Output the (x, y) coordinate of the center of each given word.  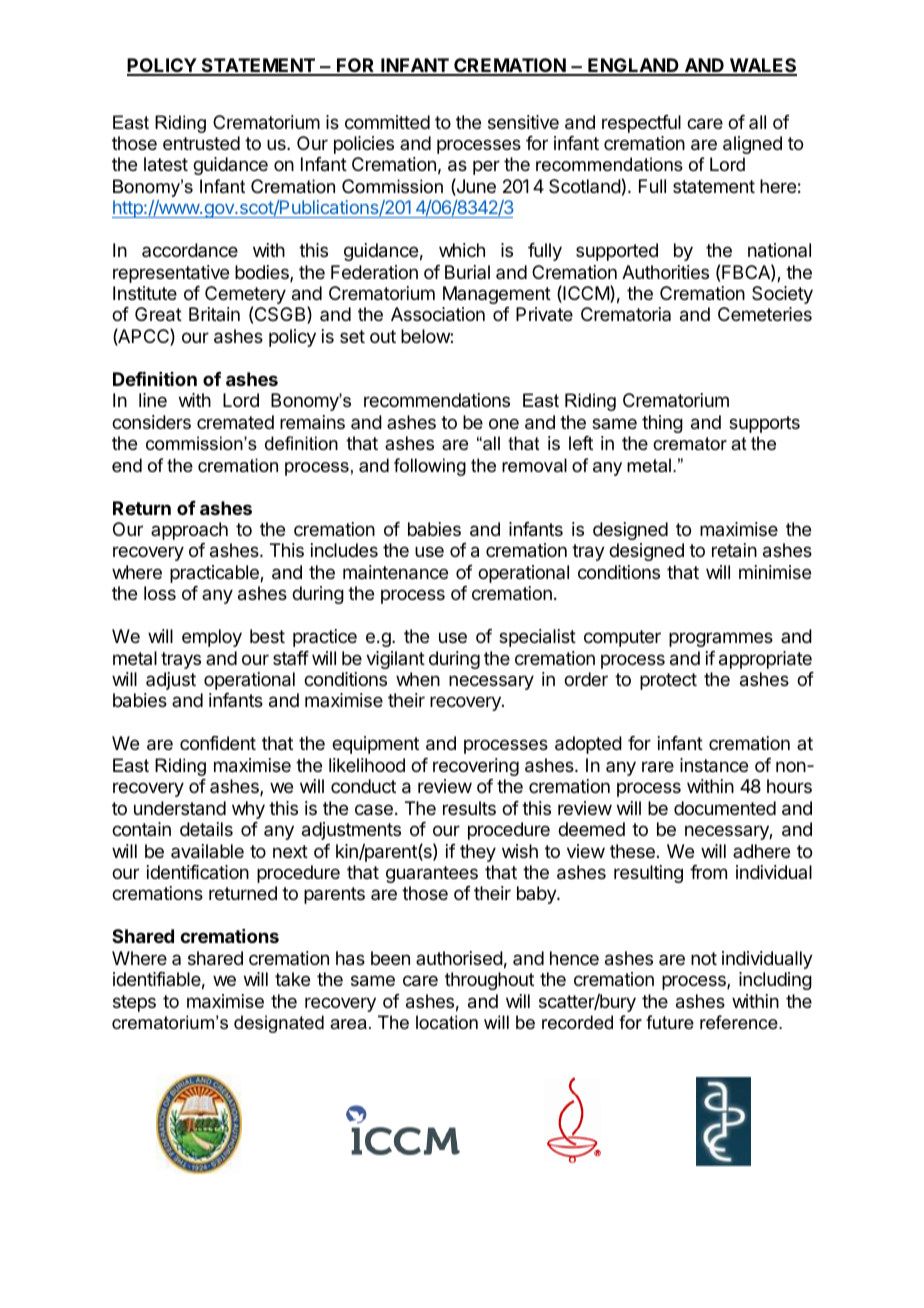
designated (279, 1024)
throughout (489, 981)
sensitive (523, 122)
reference (740, 1022)
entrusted (201, 143)
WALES (762, 66)
